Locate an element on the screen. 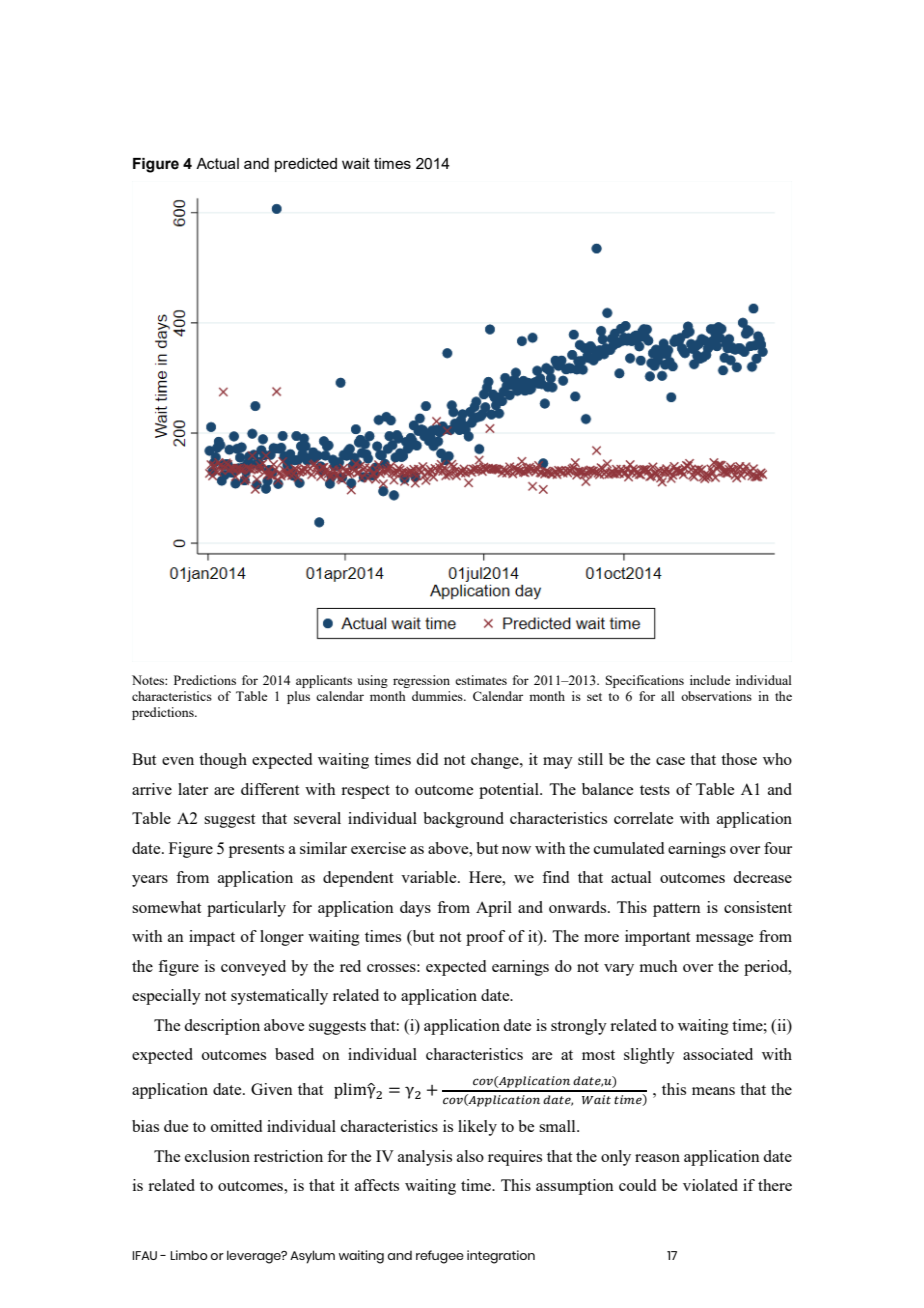  pattern is located at coordinates (677, 910).
